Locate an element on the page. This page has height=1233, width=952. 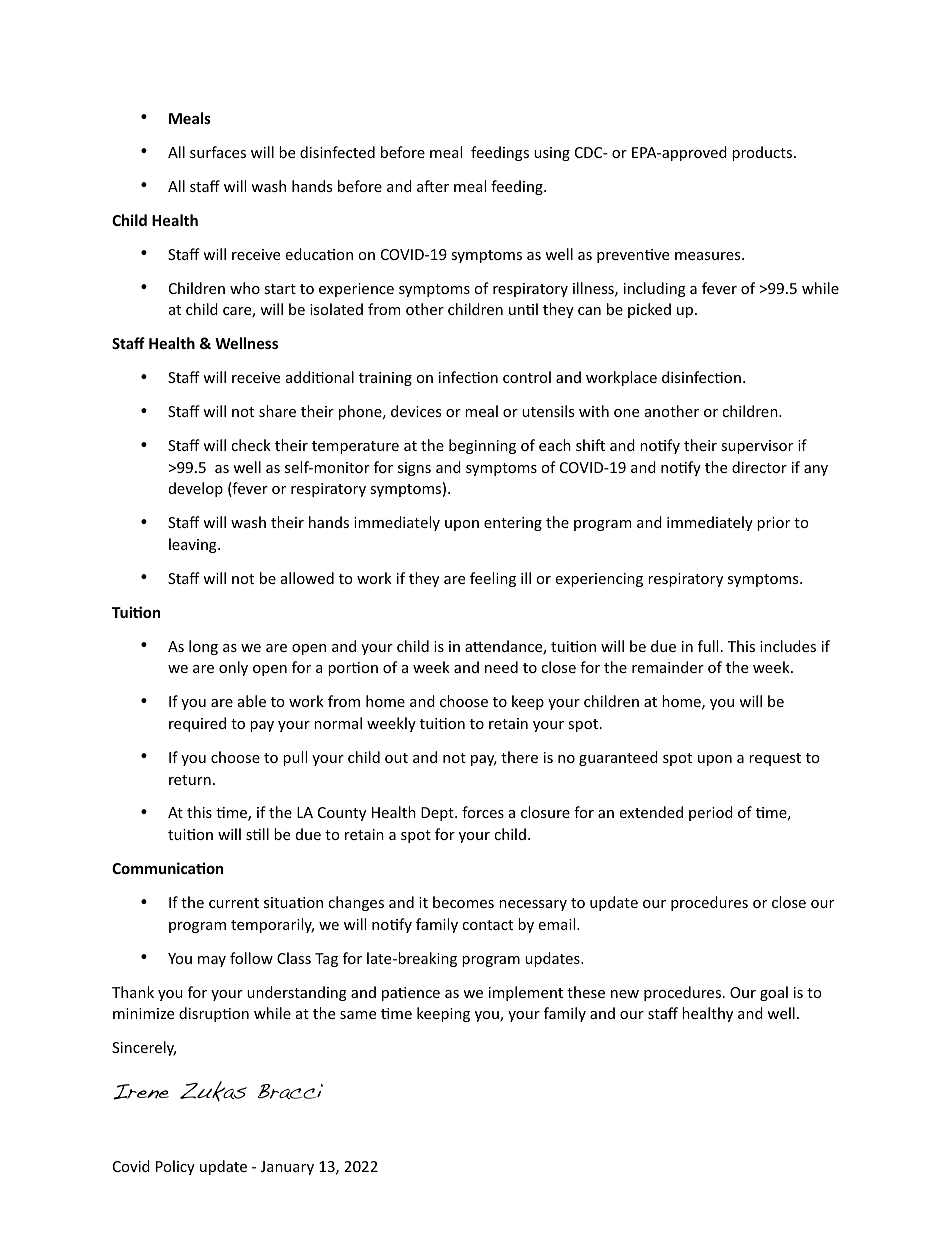
January is located at coordinates (287, 1168).
